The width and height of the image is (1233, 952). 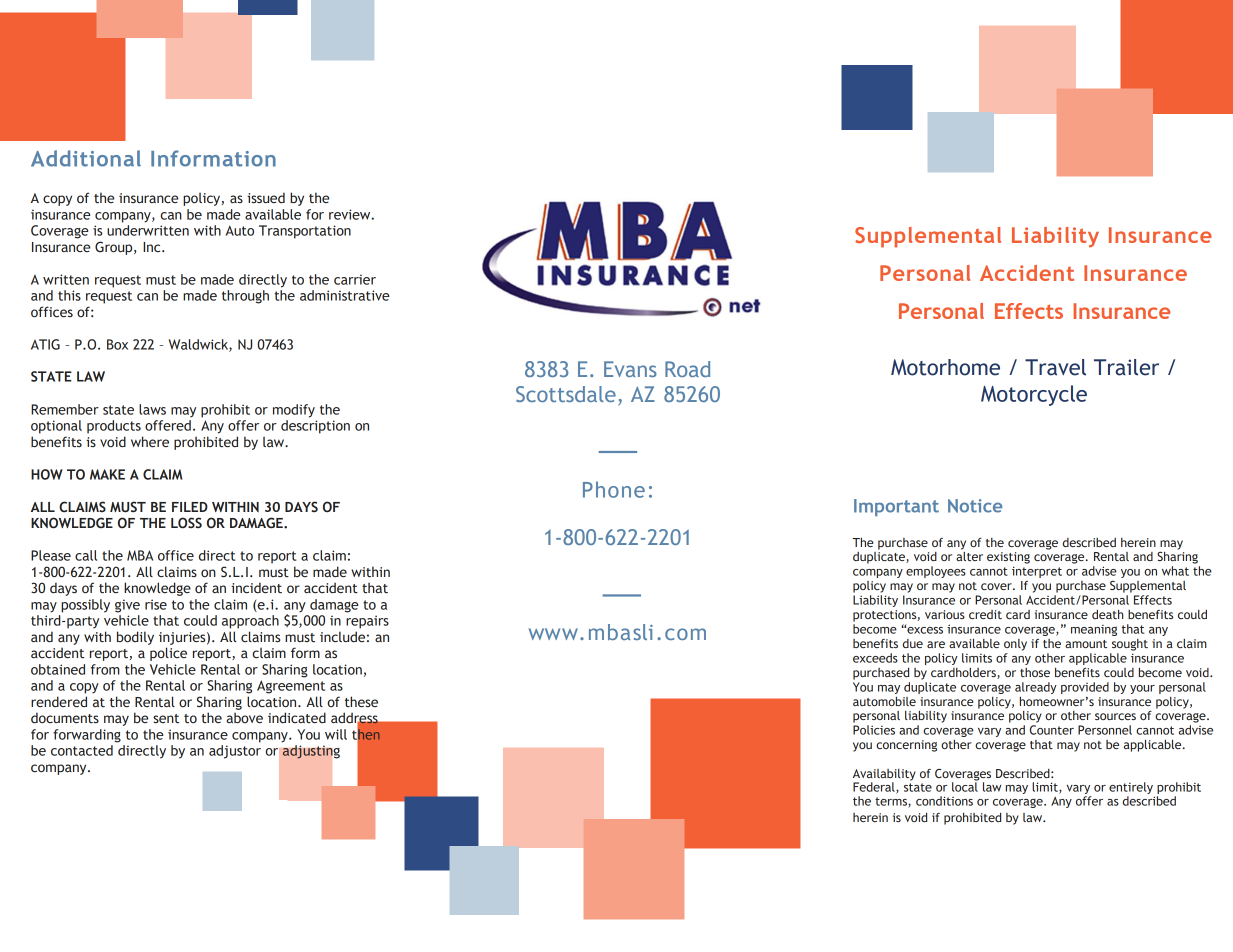 What do you see at coordinates (965, 786) in the image?
I see `local` at bounding box center [965, 786].
